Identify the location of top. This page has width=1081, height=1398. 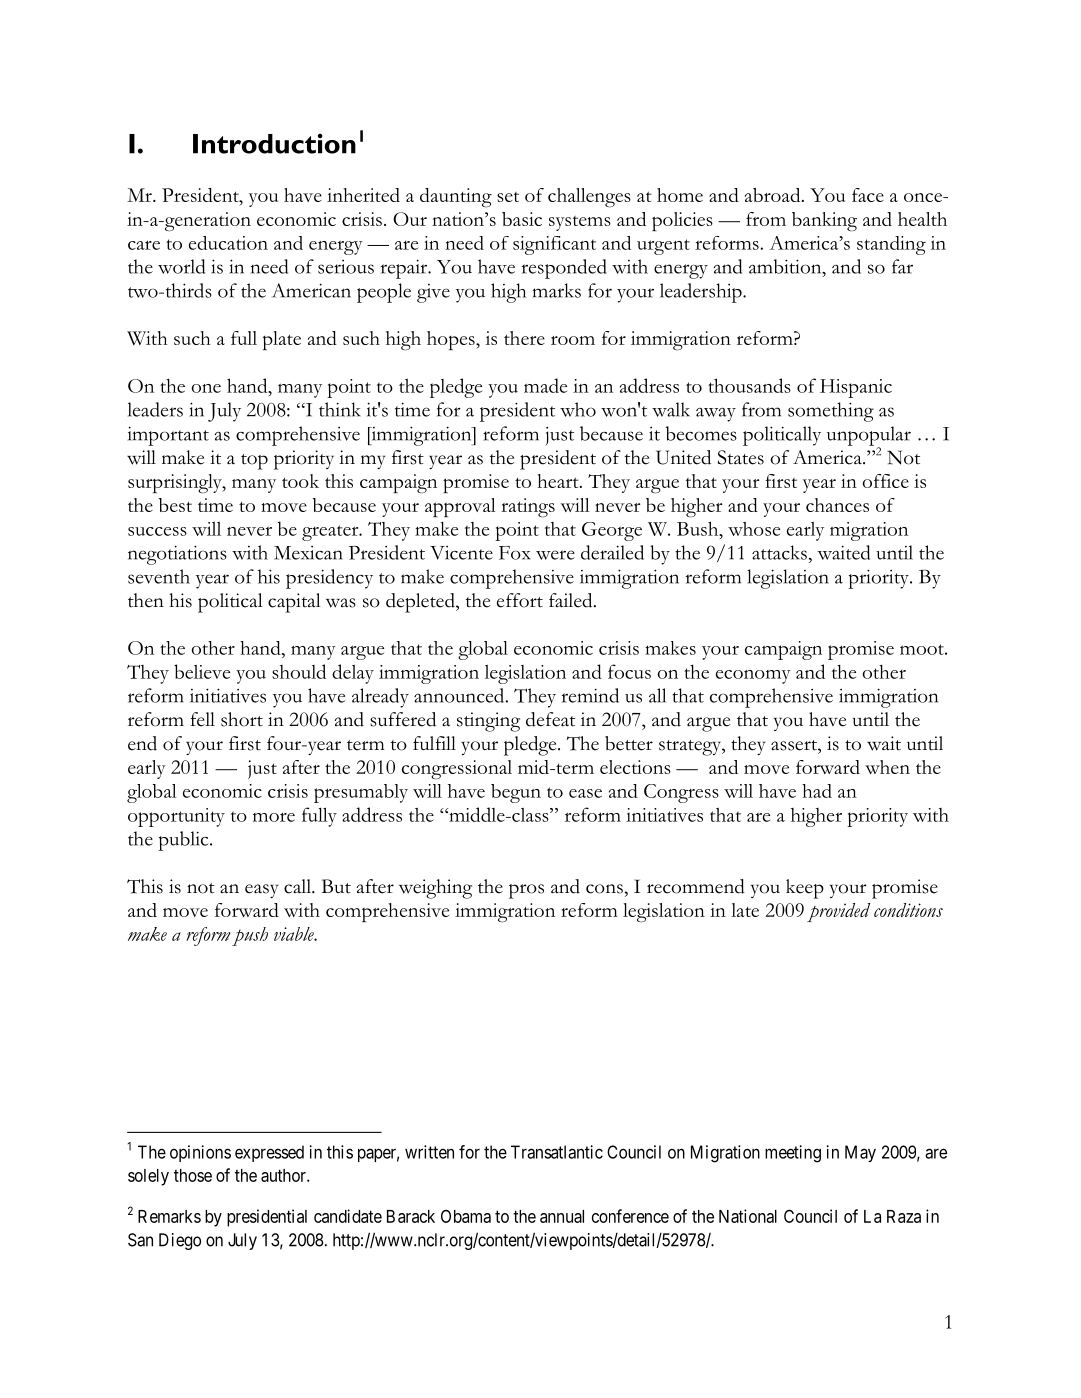
(254, 462).
